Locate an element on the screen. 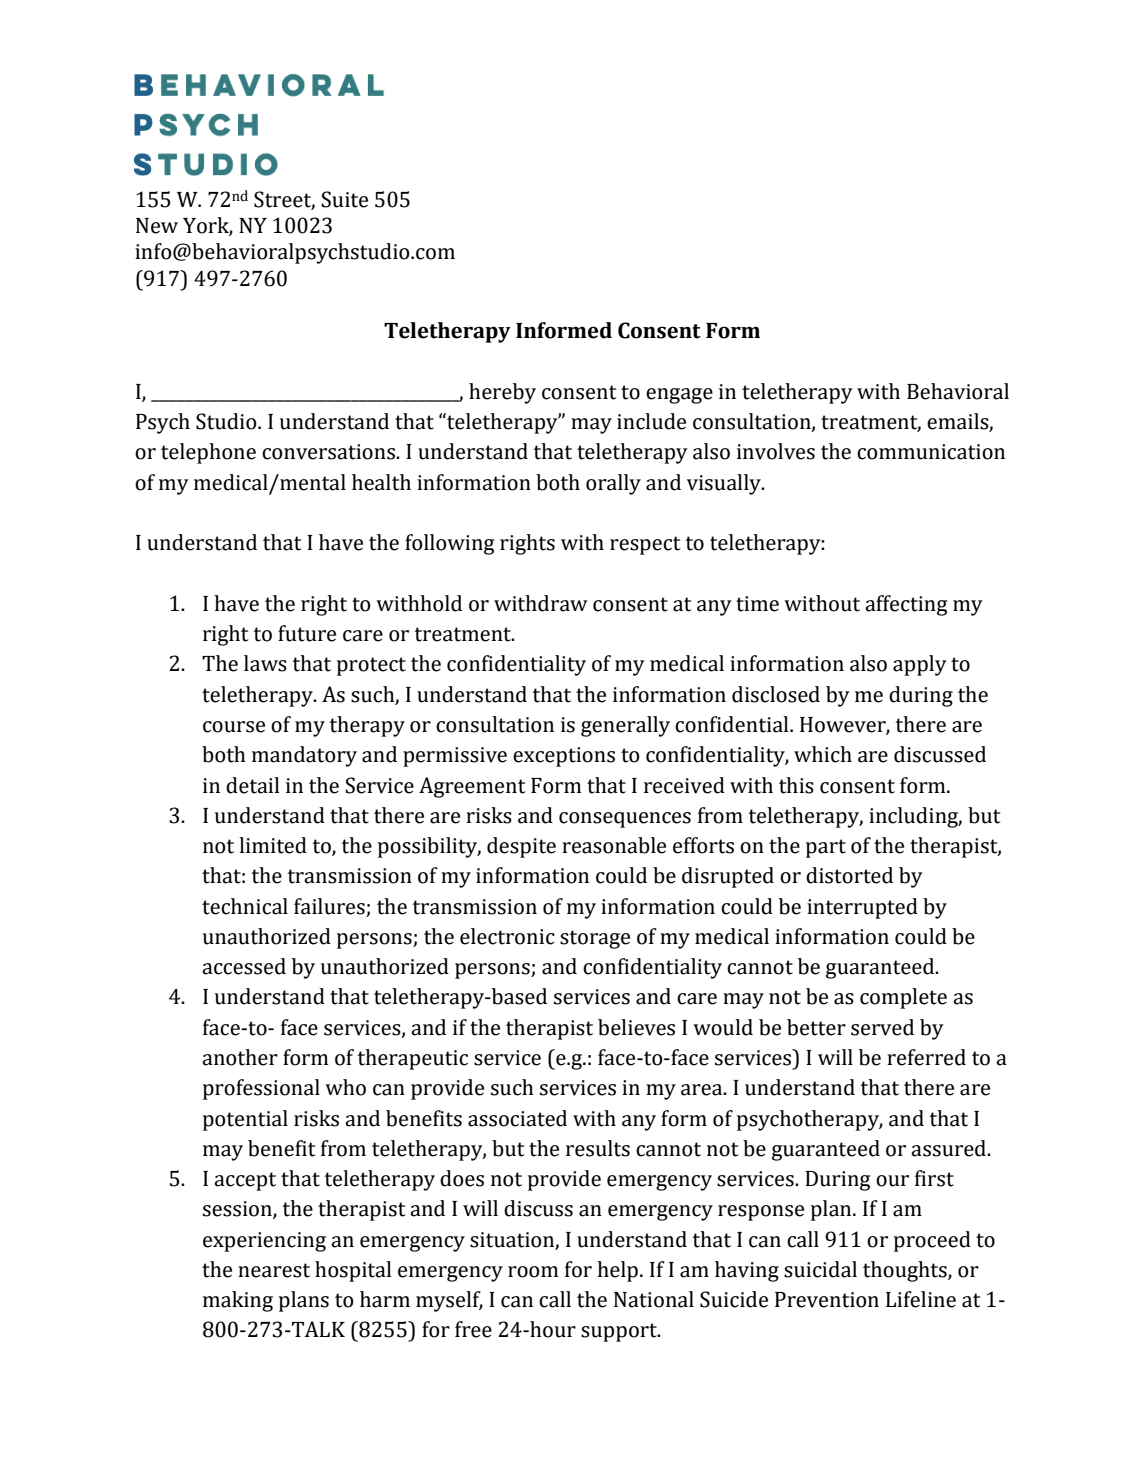 The image size is (1145, 1482). detail is located at coordinates (252, 785).
